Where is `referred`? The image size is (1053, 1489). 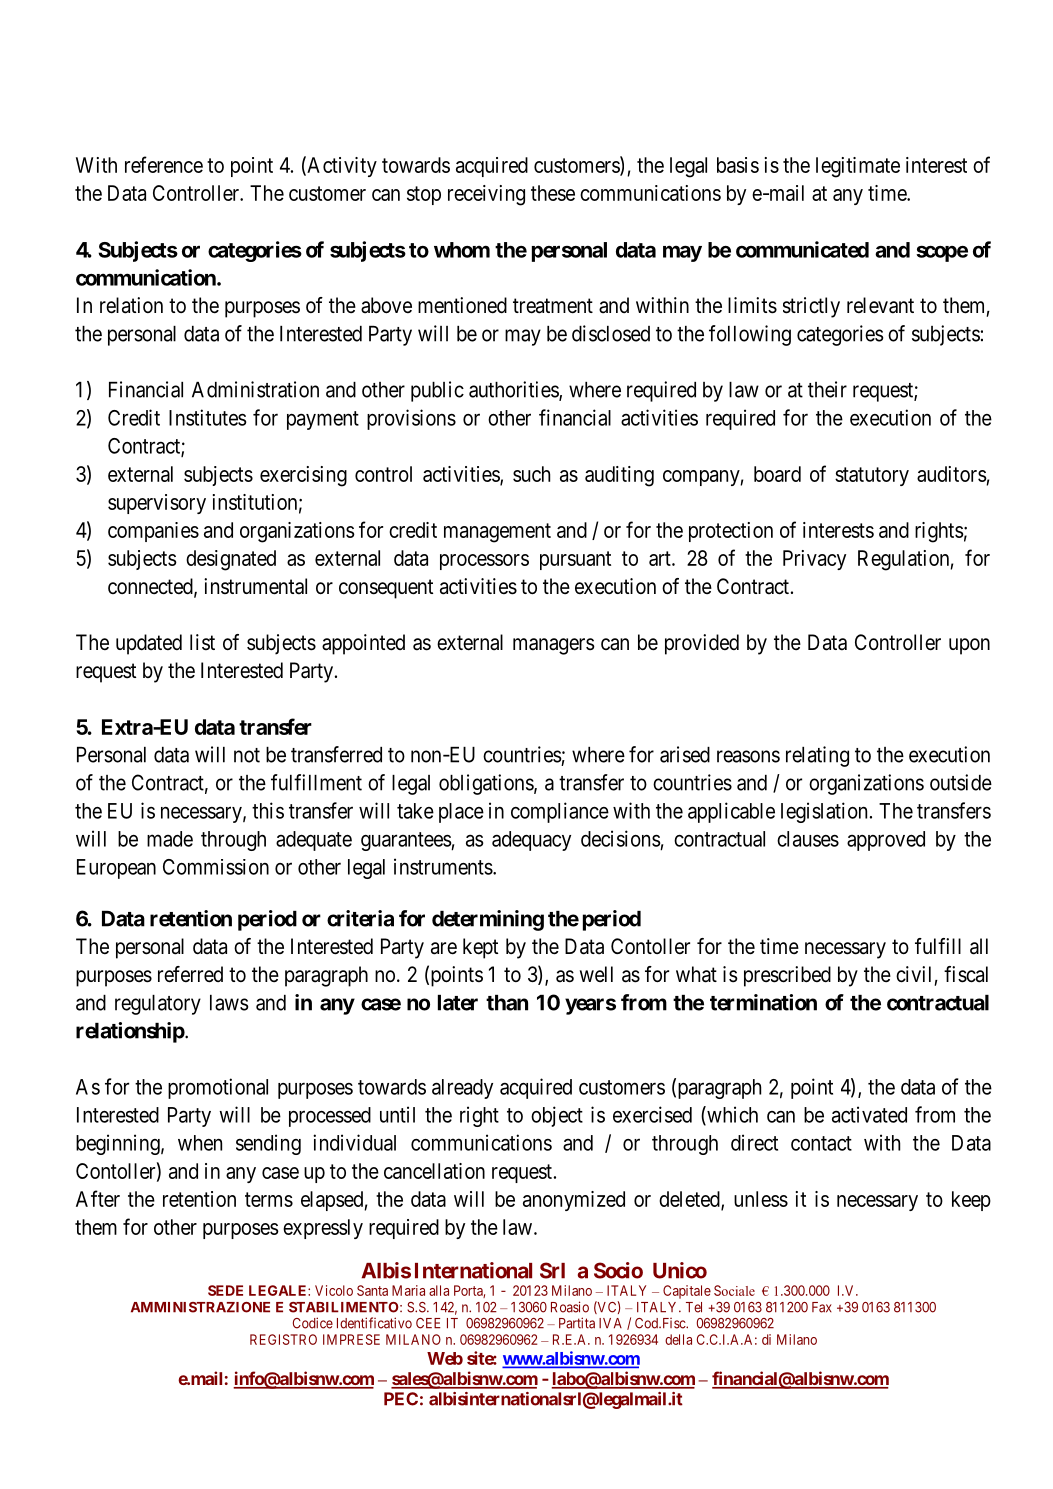 referred is located at coordinates (190, 974).
